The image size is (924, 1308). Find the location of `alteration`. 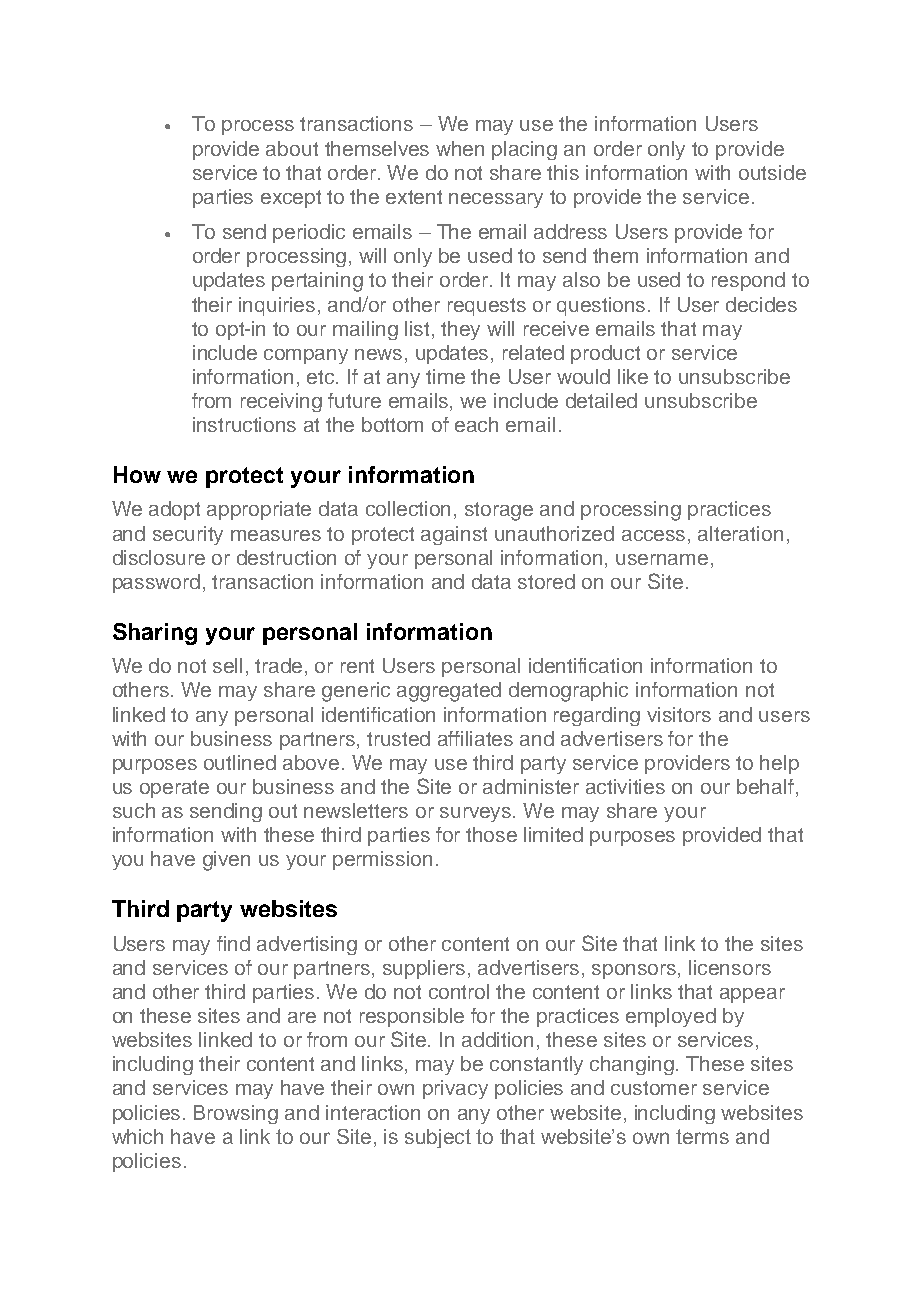

alteration is located at coordinates (740, 533).
